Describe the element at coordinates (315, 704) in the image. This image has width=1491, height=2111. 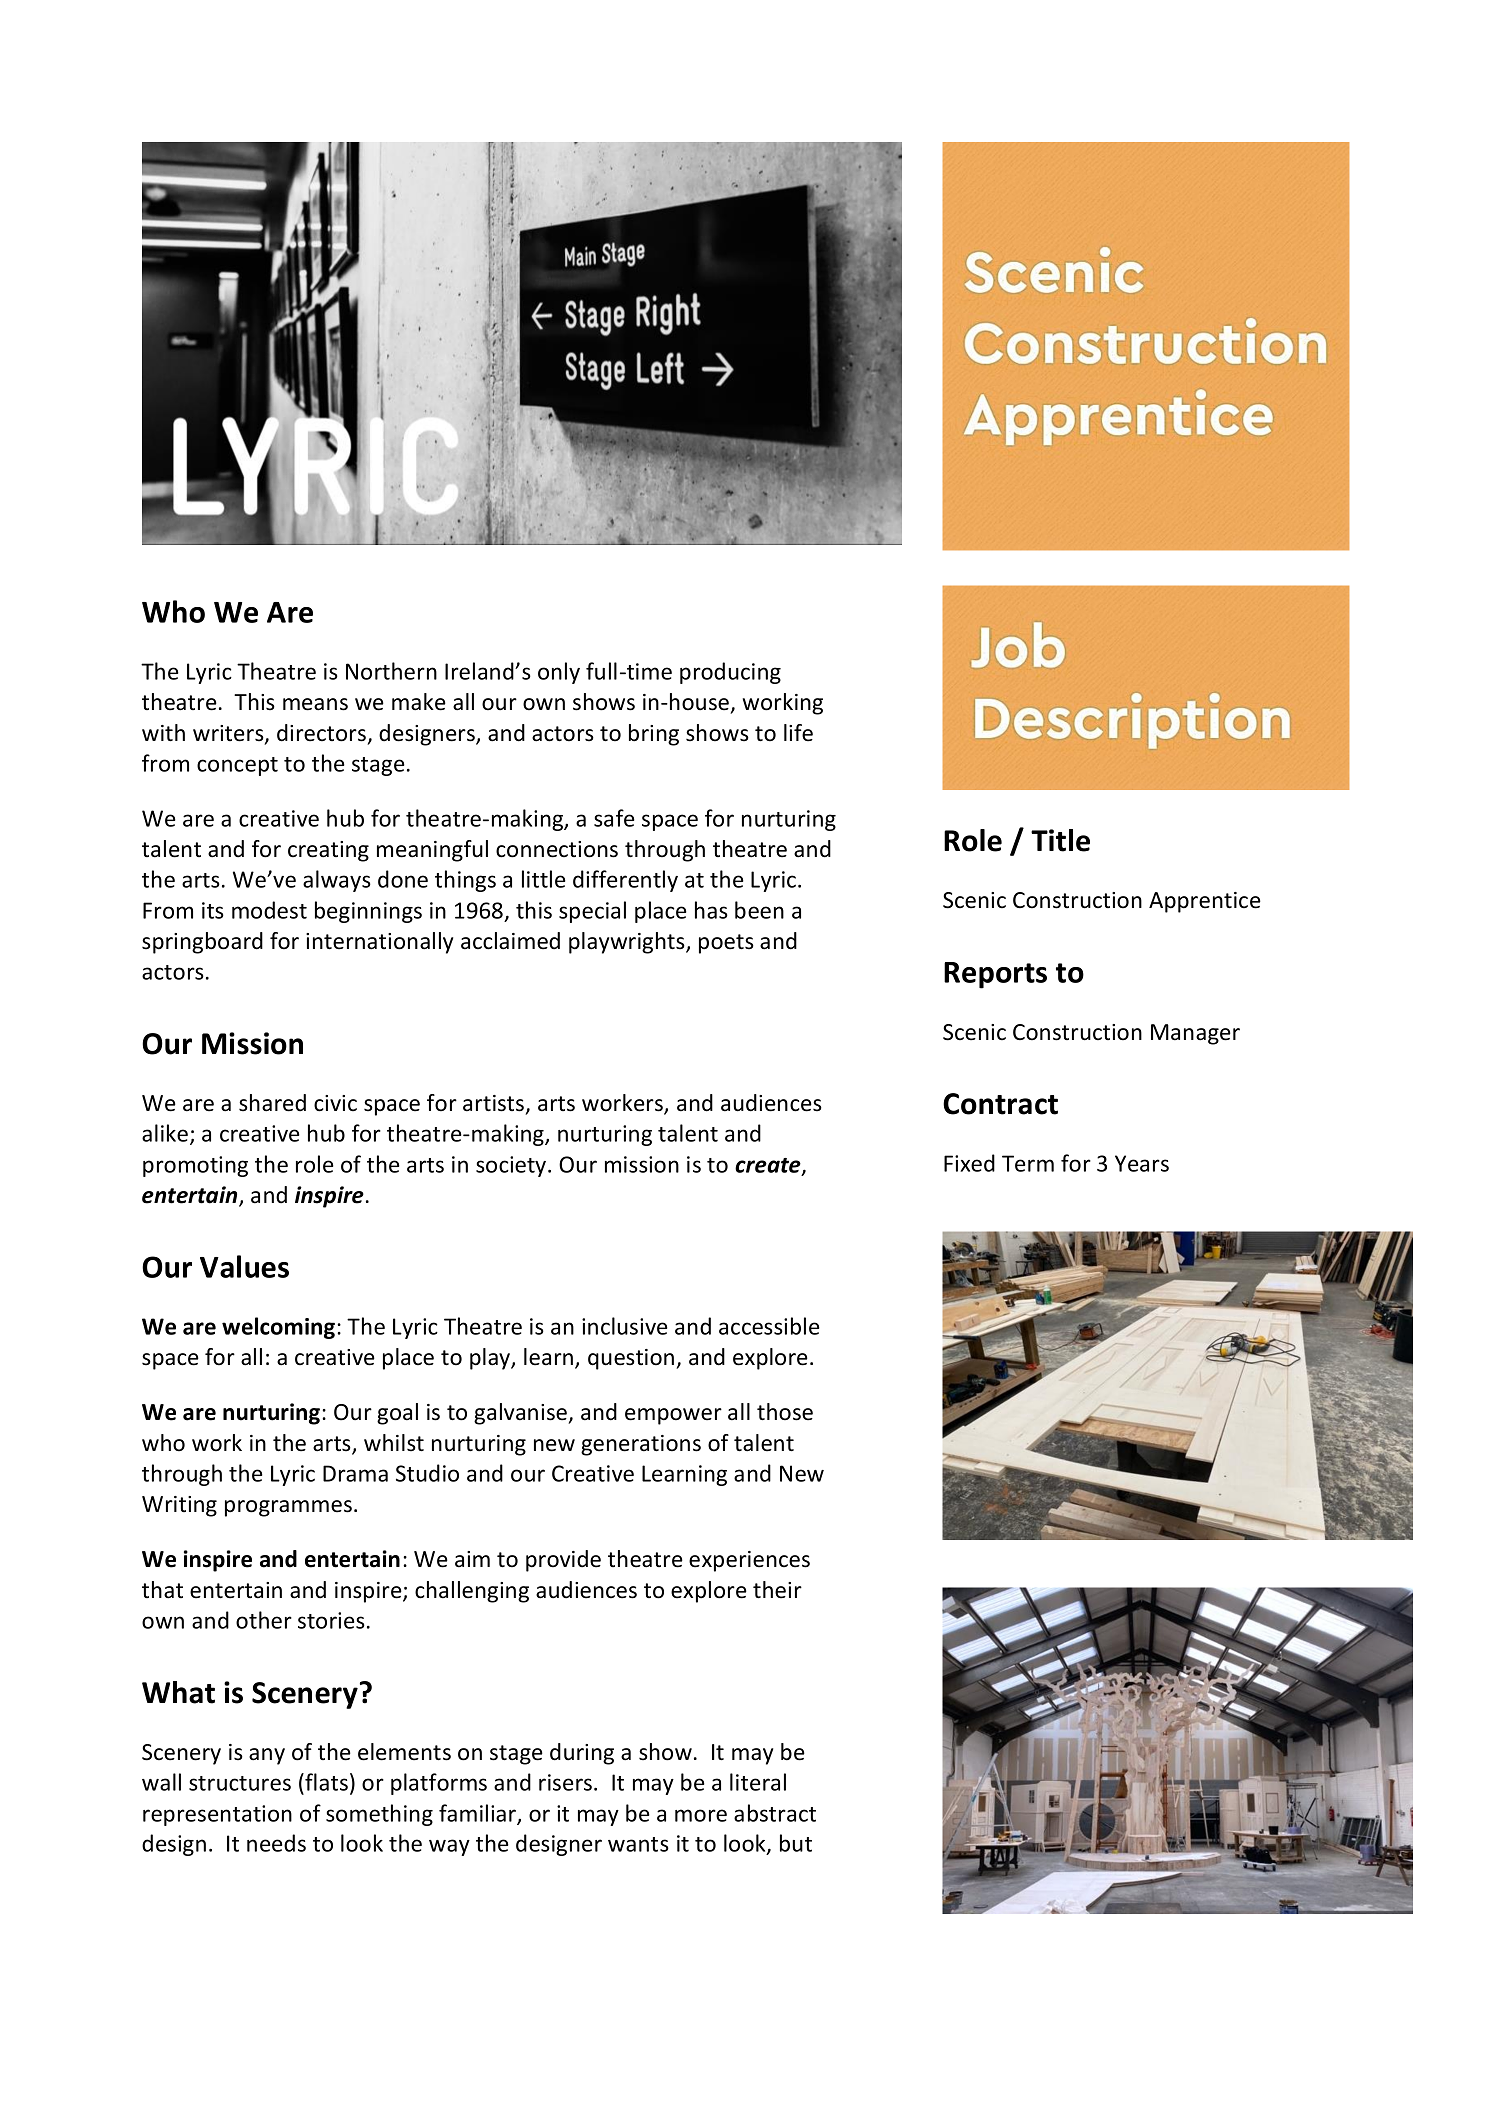
I see `means` at that location.
